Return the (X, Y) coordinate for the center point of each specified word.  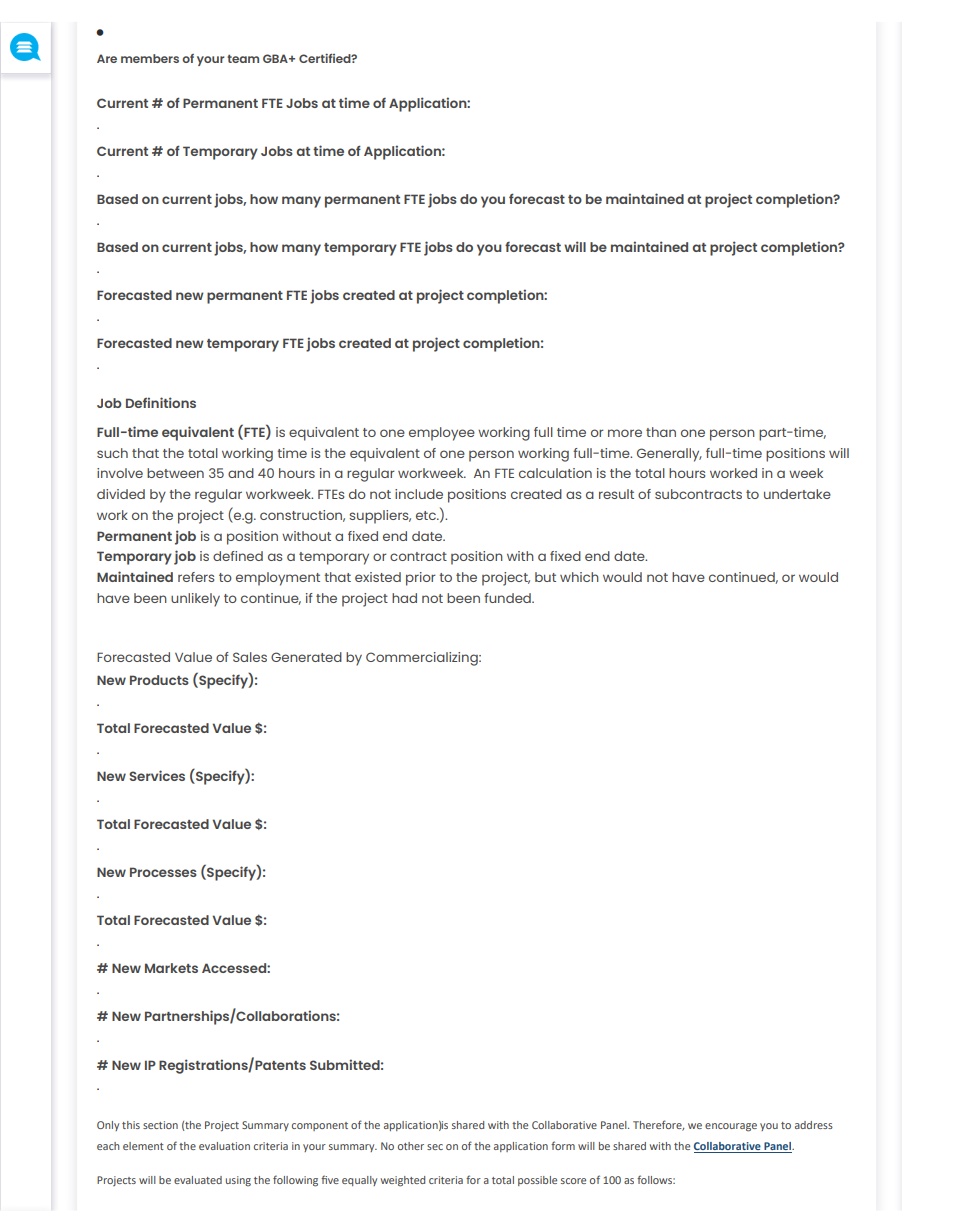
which (579, 577)
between (175, 473)
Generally (669, 455)
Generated (306, 657)
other (411, 1146)
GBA (276, 58)
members (150, 58)
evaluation (224, 1146)
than (661, 432)
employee (442, 434)
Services (157, 775)
